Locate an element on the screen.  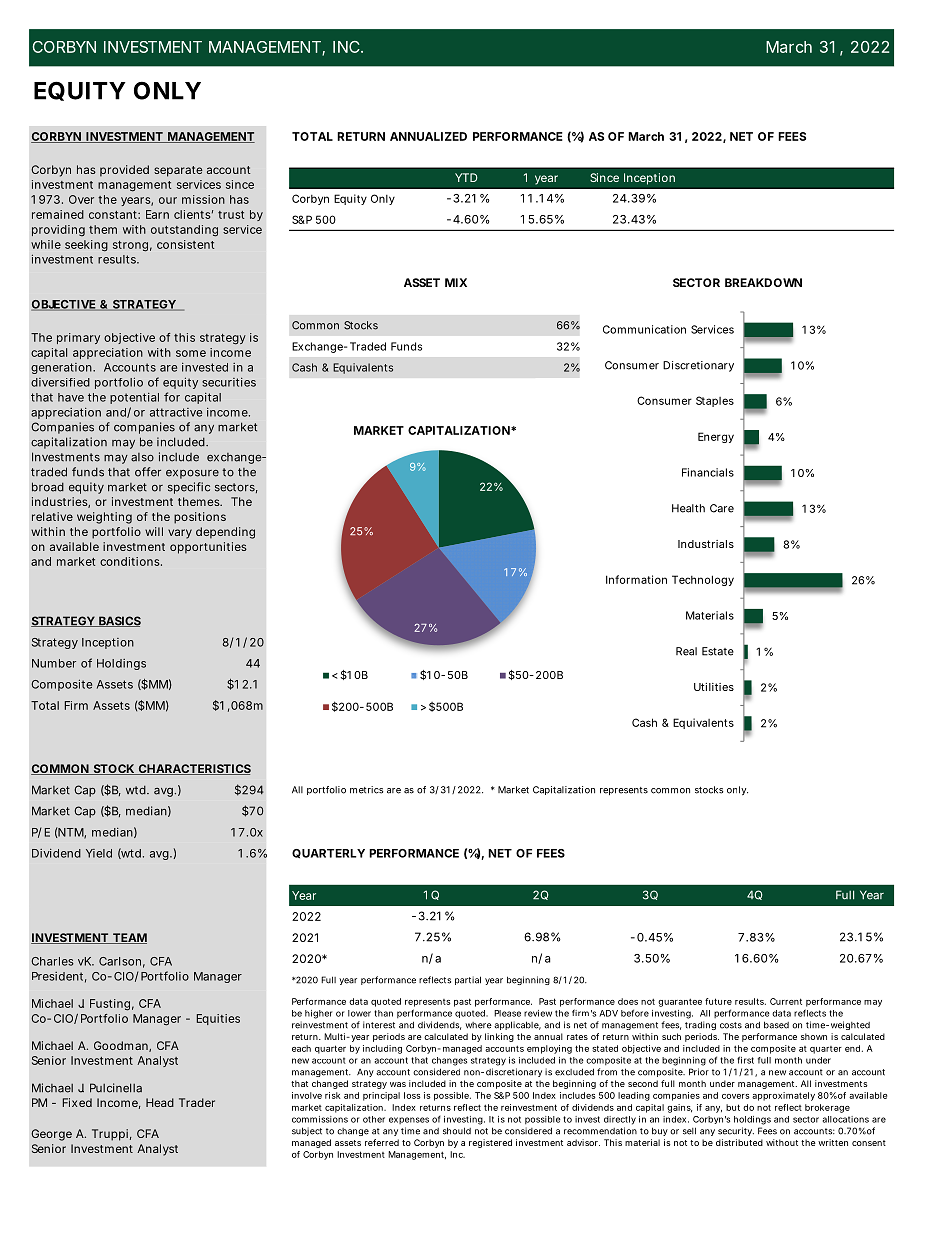
YTD is located at coordinates (466, 177).
